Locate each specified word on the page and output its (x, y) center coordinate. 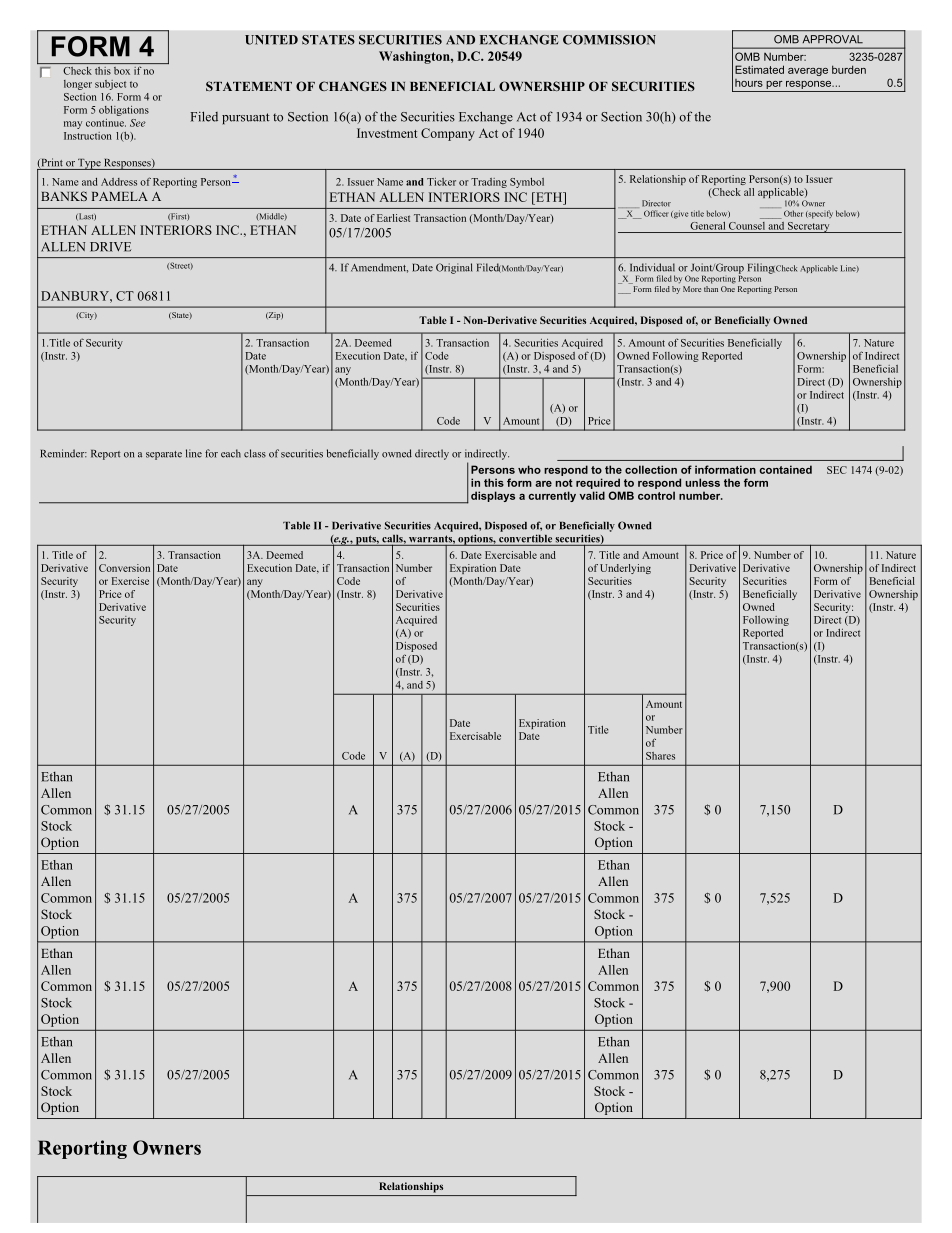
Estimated (759, 69)
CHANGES (353, 86)
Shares (660, 756)
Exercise (130, 581)
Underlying (625, 569)
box (122, 71)
